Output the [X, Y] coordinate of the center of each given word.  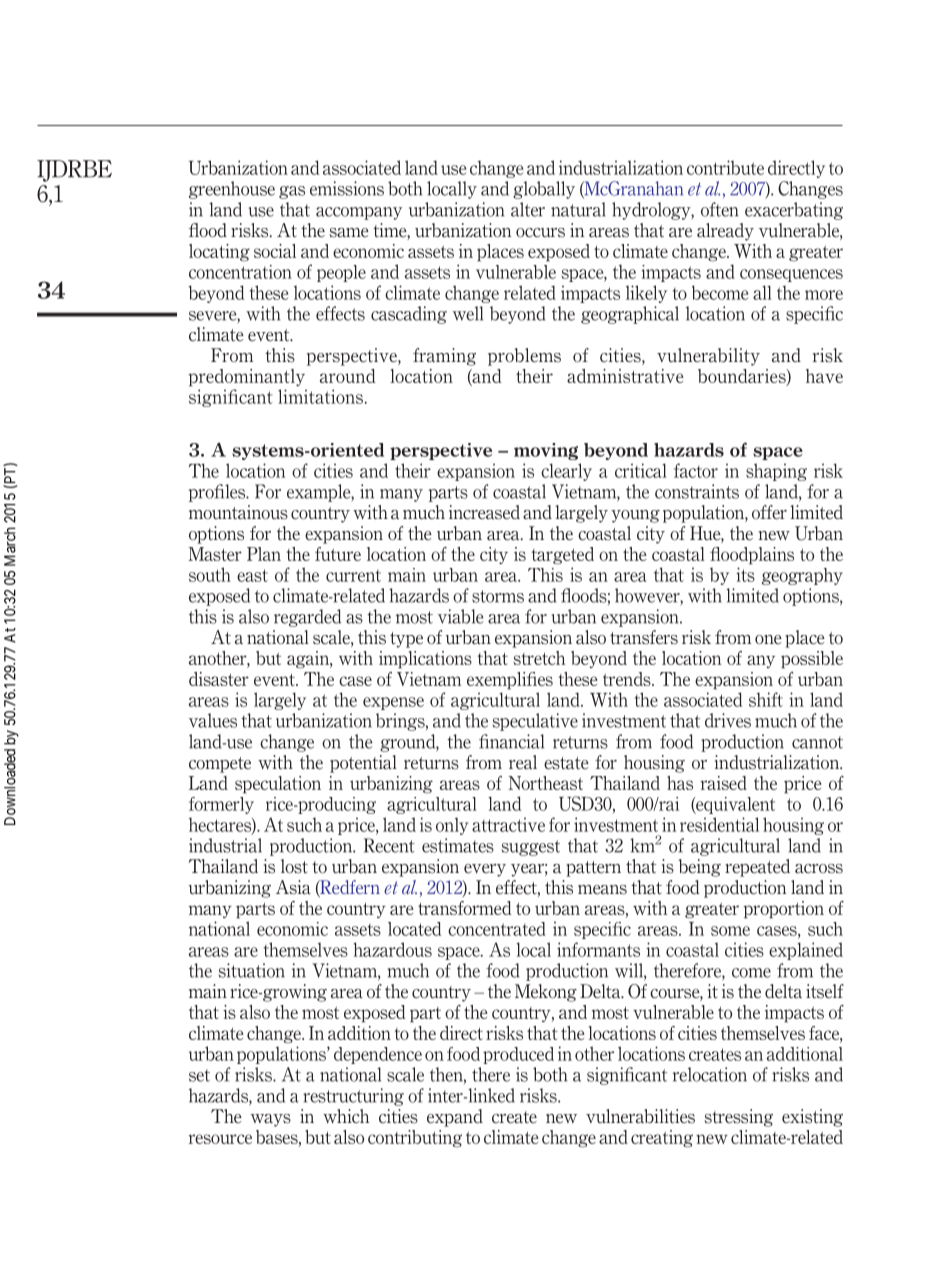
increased [484, 512]
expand [455, 1118]
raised [724, 783]
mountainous [238, 512]
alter [528, 209]
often [719, 209]
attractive [508, 824]
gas [292, 192]
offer [769, 512]
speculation [278, 785]
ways [271, 1120]
